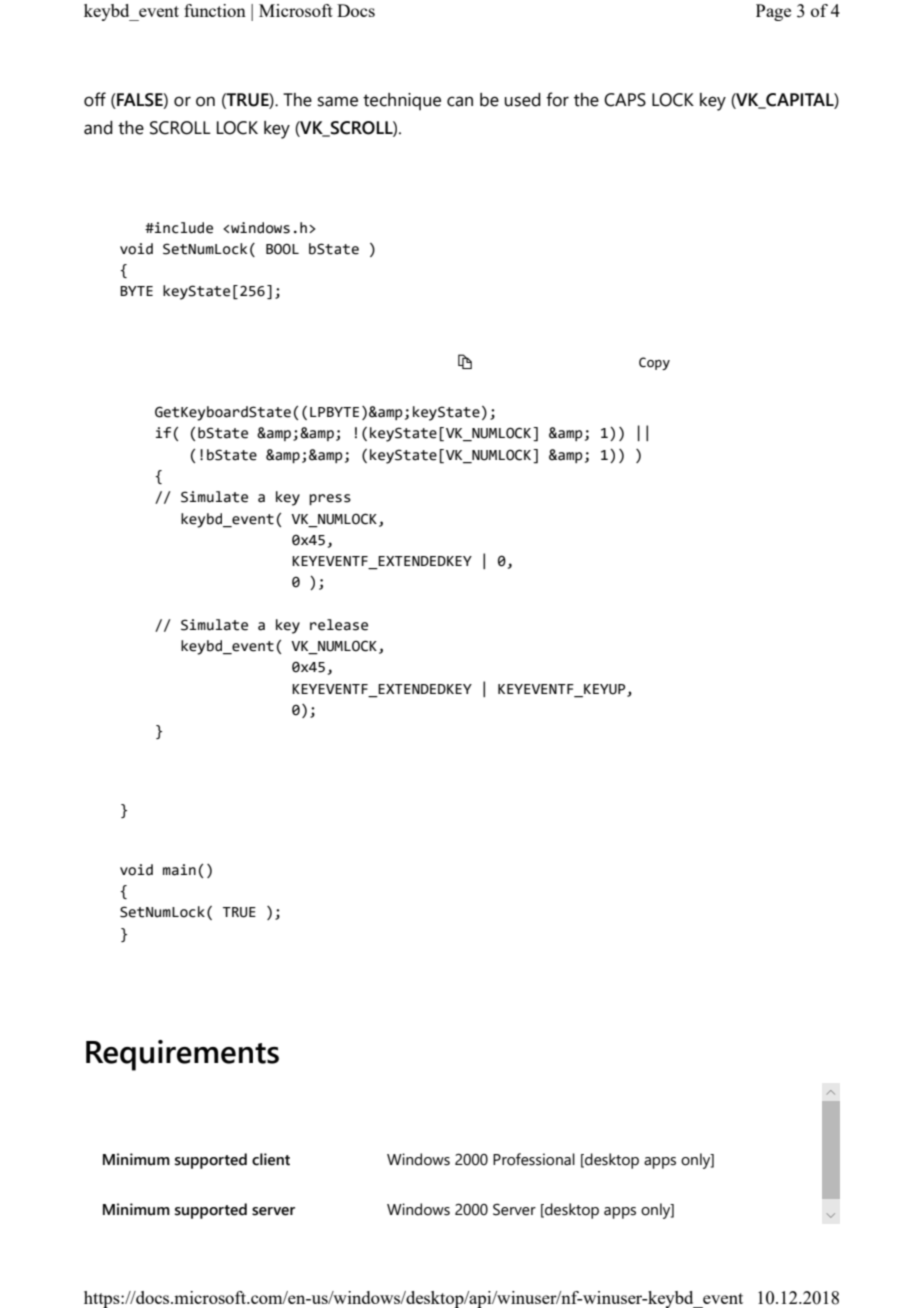  I want to click on BOOL, so click(282, 249).
